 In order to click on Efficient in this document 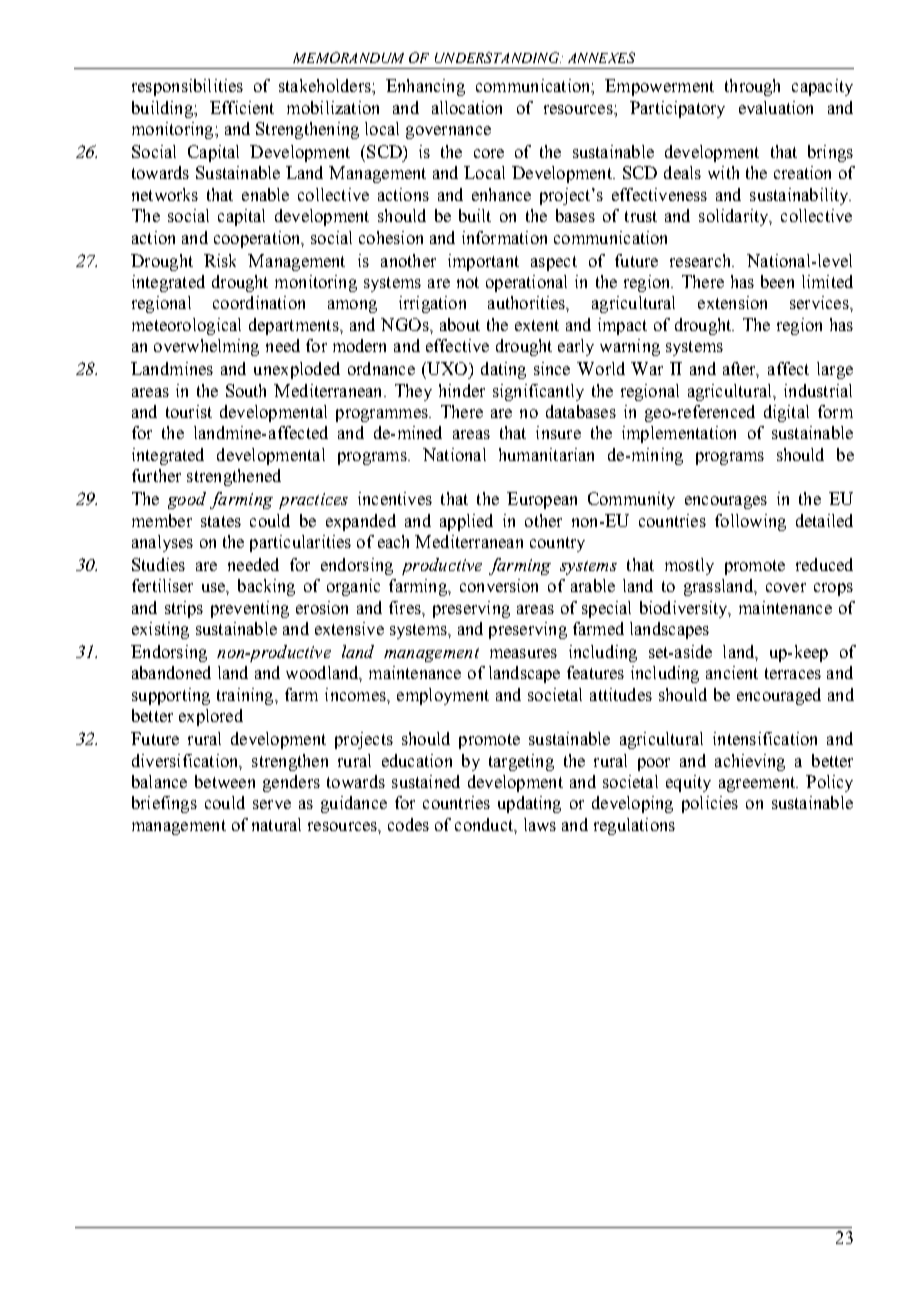, I will do `click(242, 107)`.
